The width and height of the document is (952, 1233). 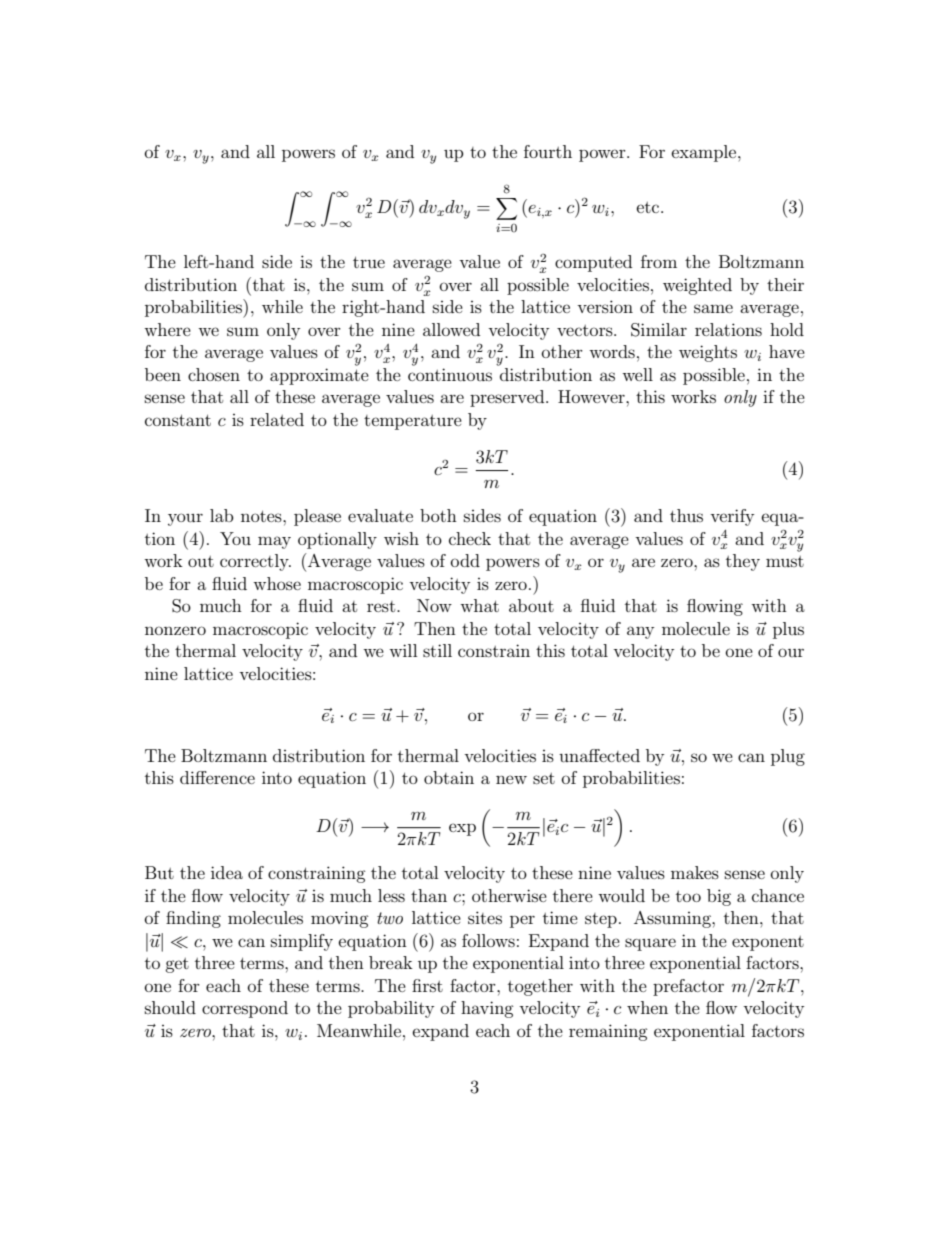 What do you see at coordinates (487, 1009) in the document?
I see `having` at bounding box center [487, 1009].
